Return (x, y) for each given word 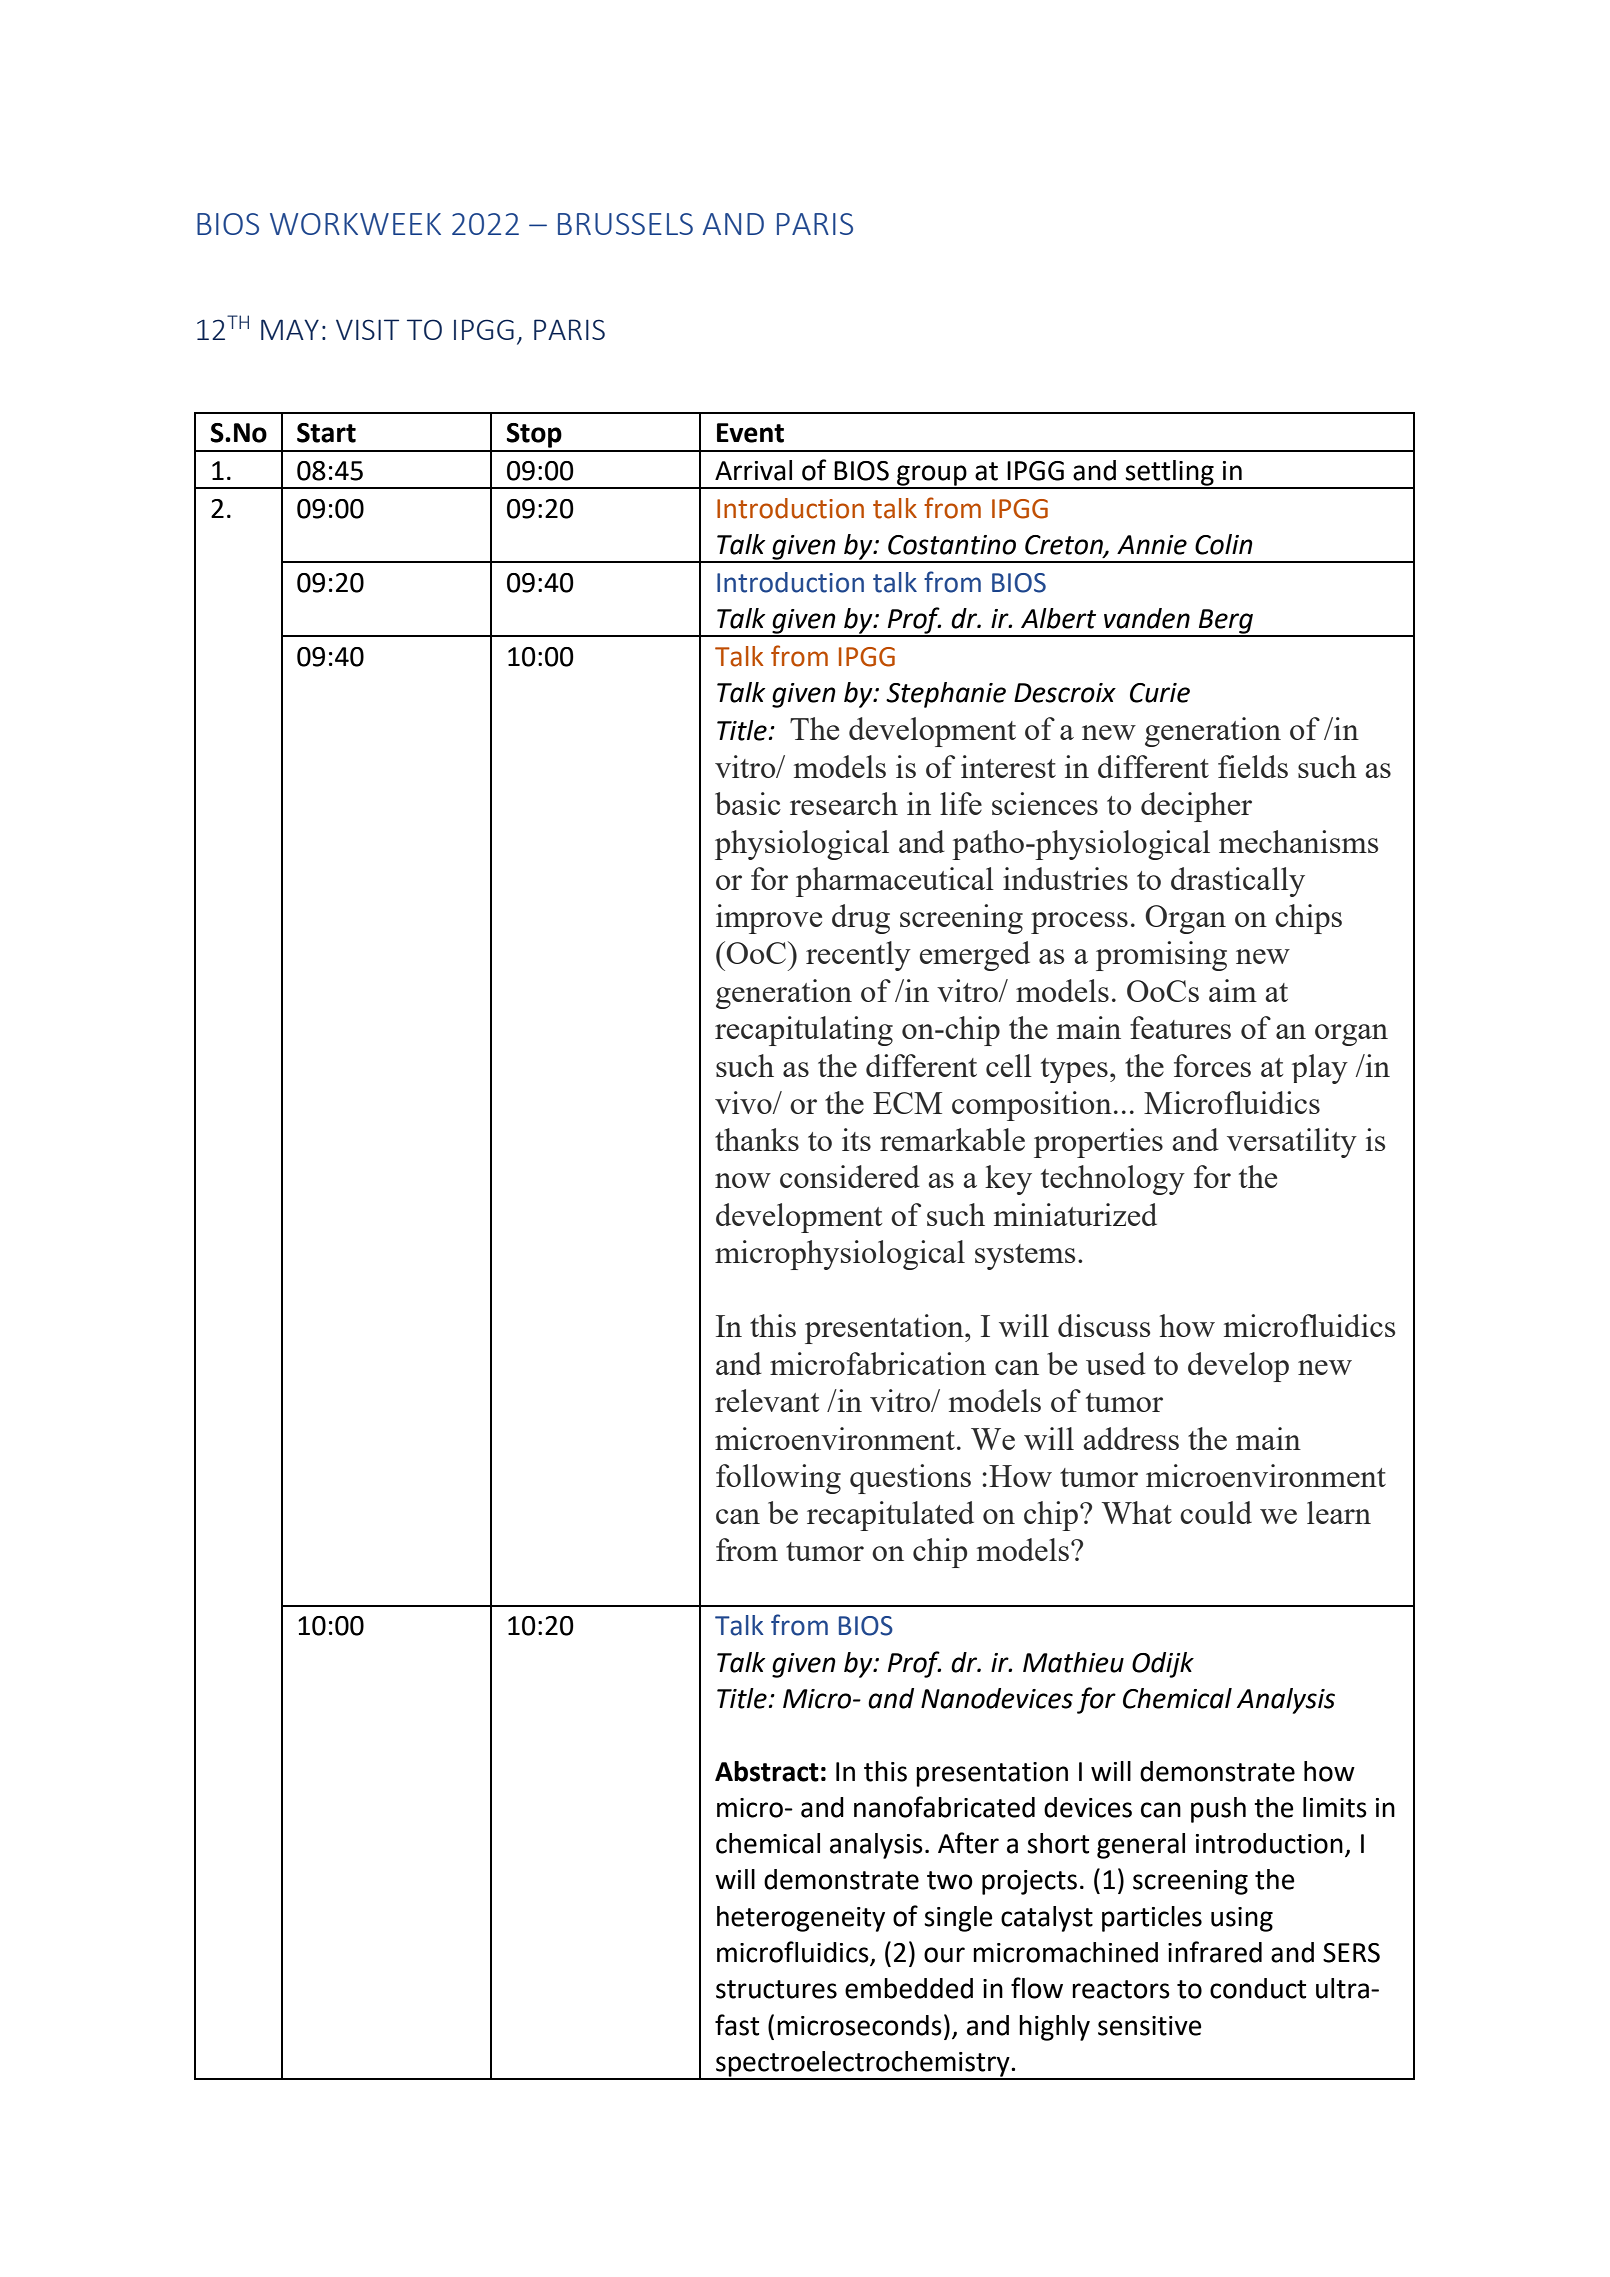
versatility (1292, 1143)
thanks (757, 1139)
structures (776, 1989)
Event (750, 433)
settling (1170, 474)
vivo (744, 1102)
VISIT (367, 329)
